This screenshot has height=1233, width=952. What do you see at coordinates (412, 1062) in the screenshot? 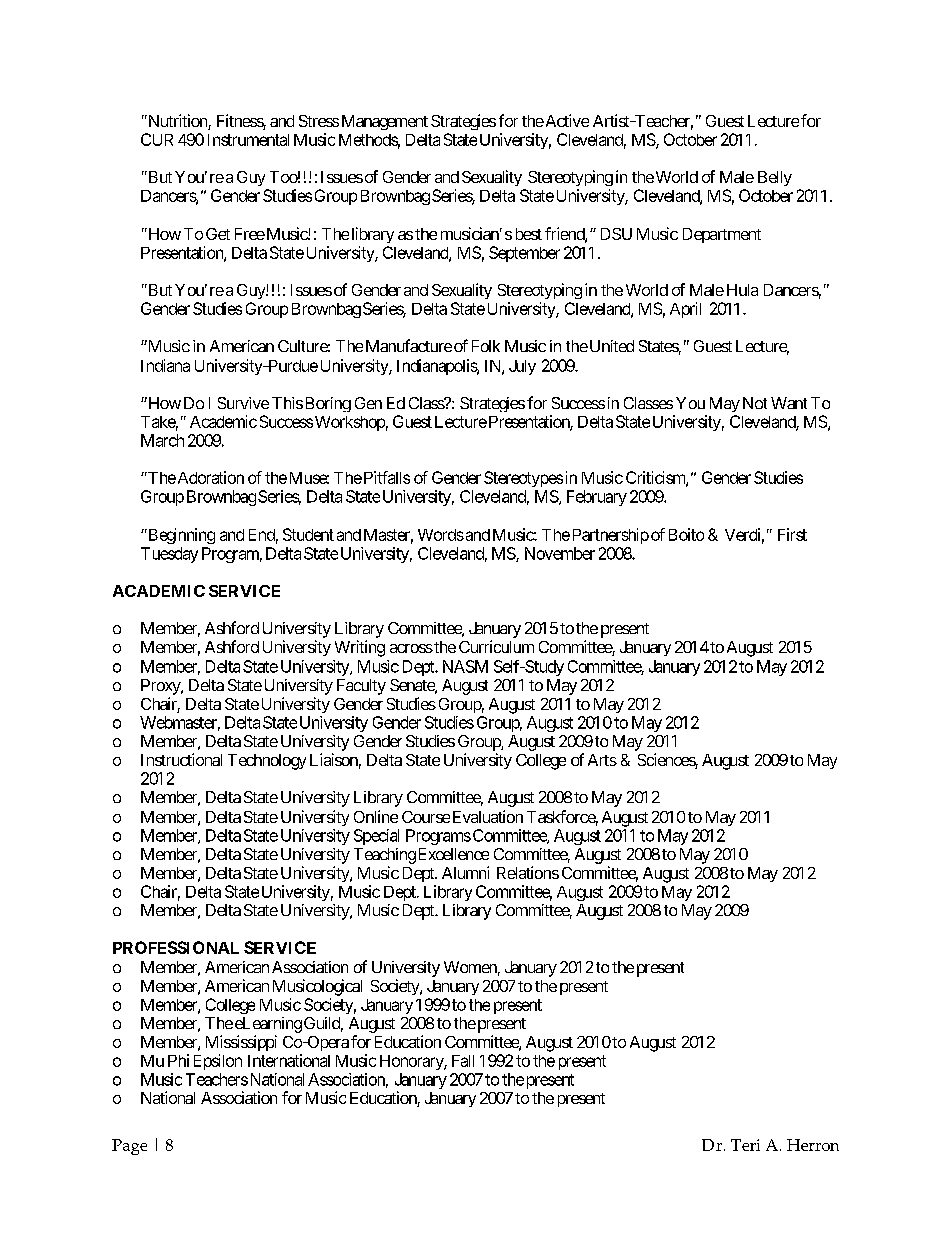
I see `Honorary` at bounding box center [412, 1062].
